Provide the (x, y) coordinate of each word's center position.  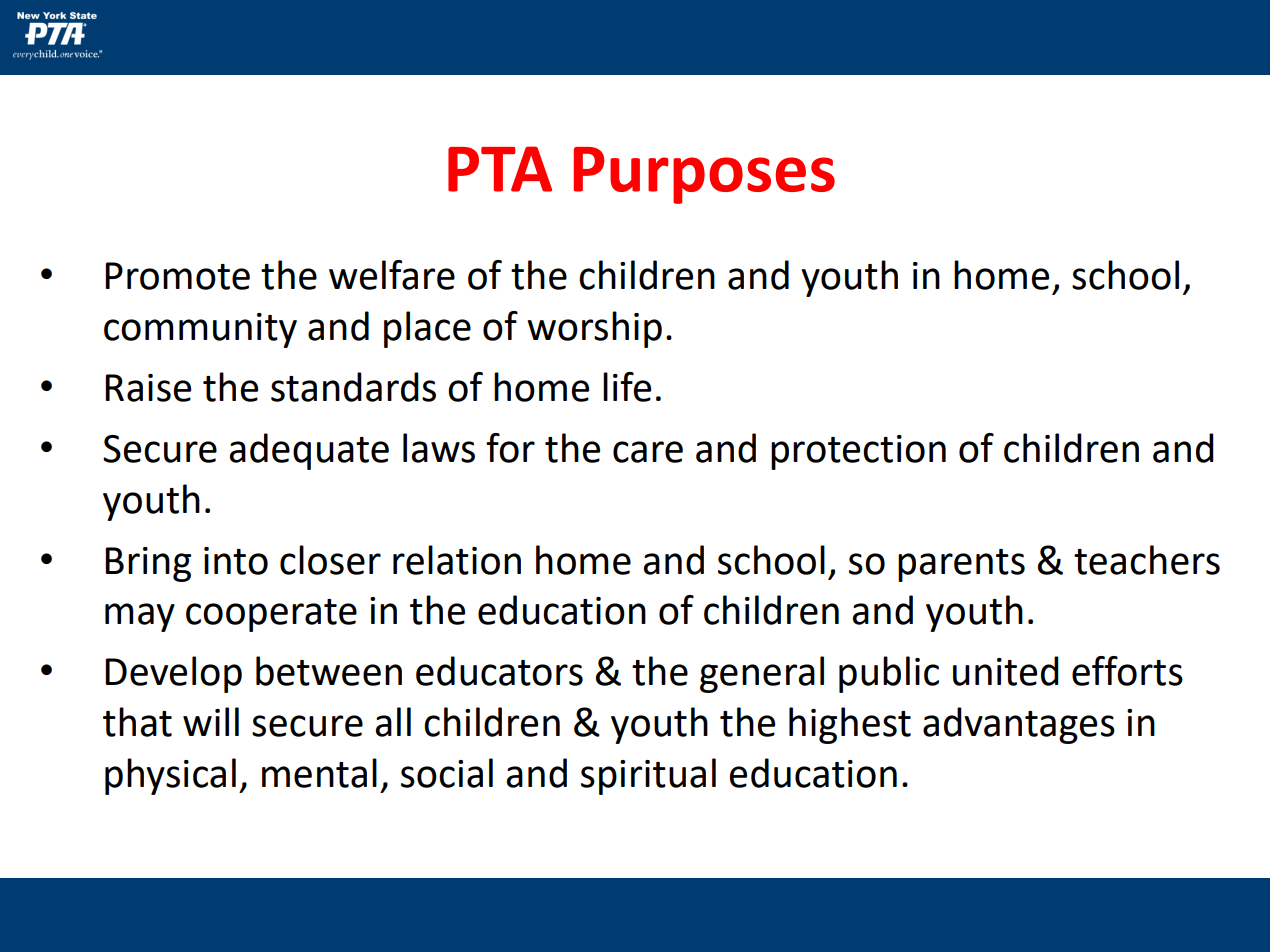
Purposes (704, 175)
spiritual (648, 776)
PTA (500, 169)
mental (319, 773)
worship (594, 329)
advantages (1019, 725)
